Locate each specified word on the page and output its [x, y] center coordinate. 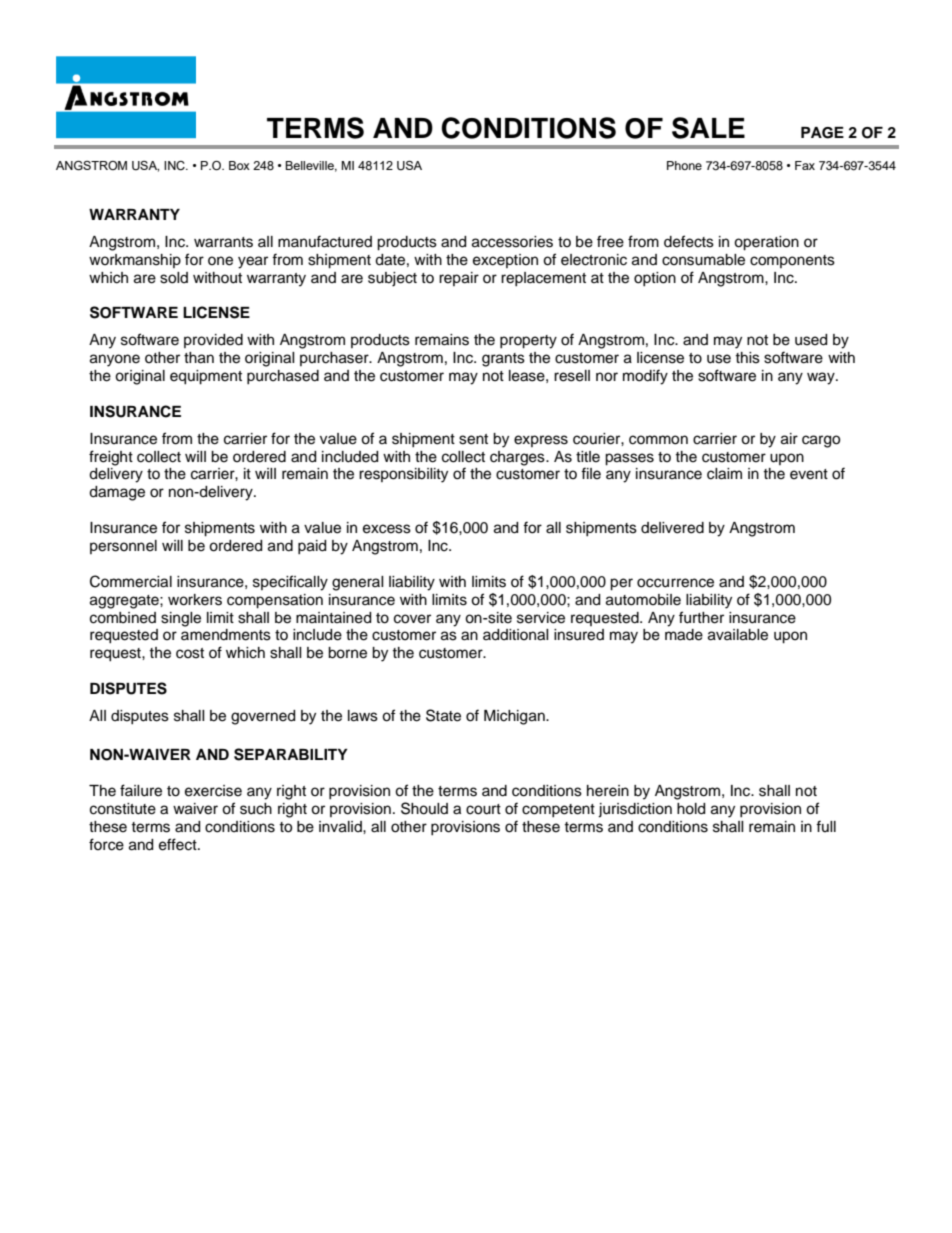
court [483, 809]
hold [691, 809]
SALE [708, 128]
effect [179, 844]
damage [117, 493]
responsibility [403, 475]
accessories [512, 242]
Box [239, 165]
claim [724, 474]
